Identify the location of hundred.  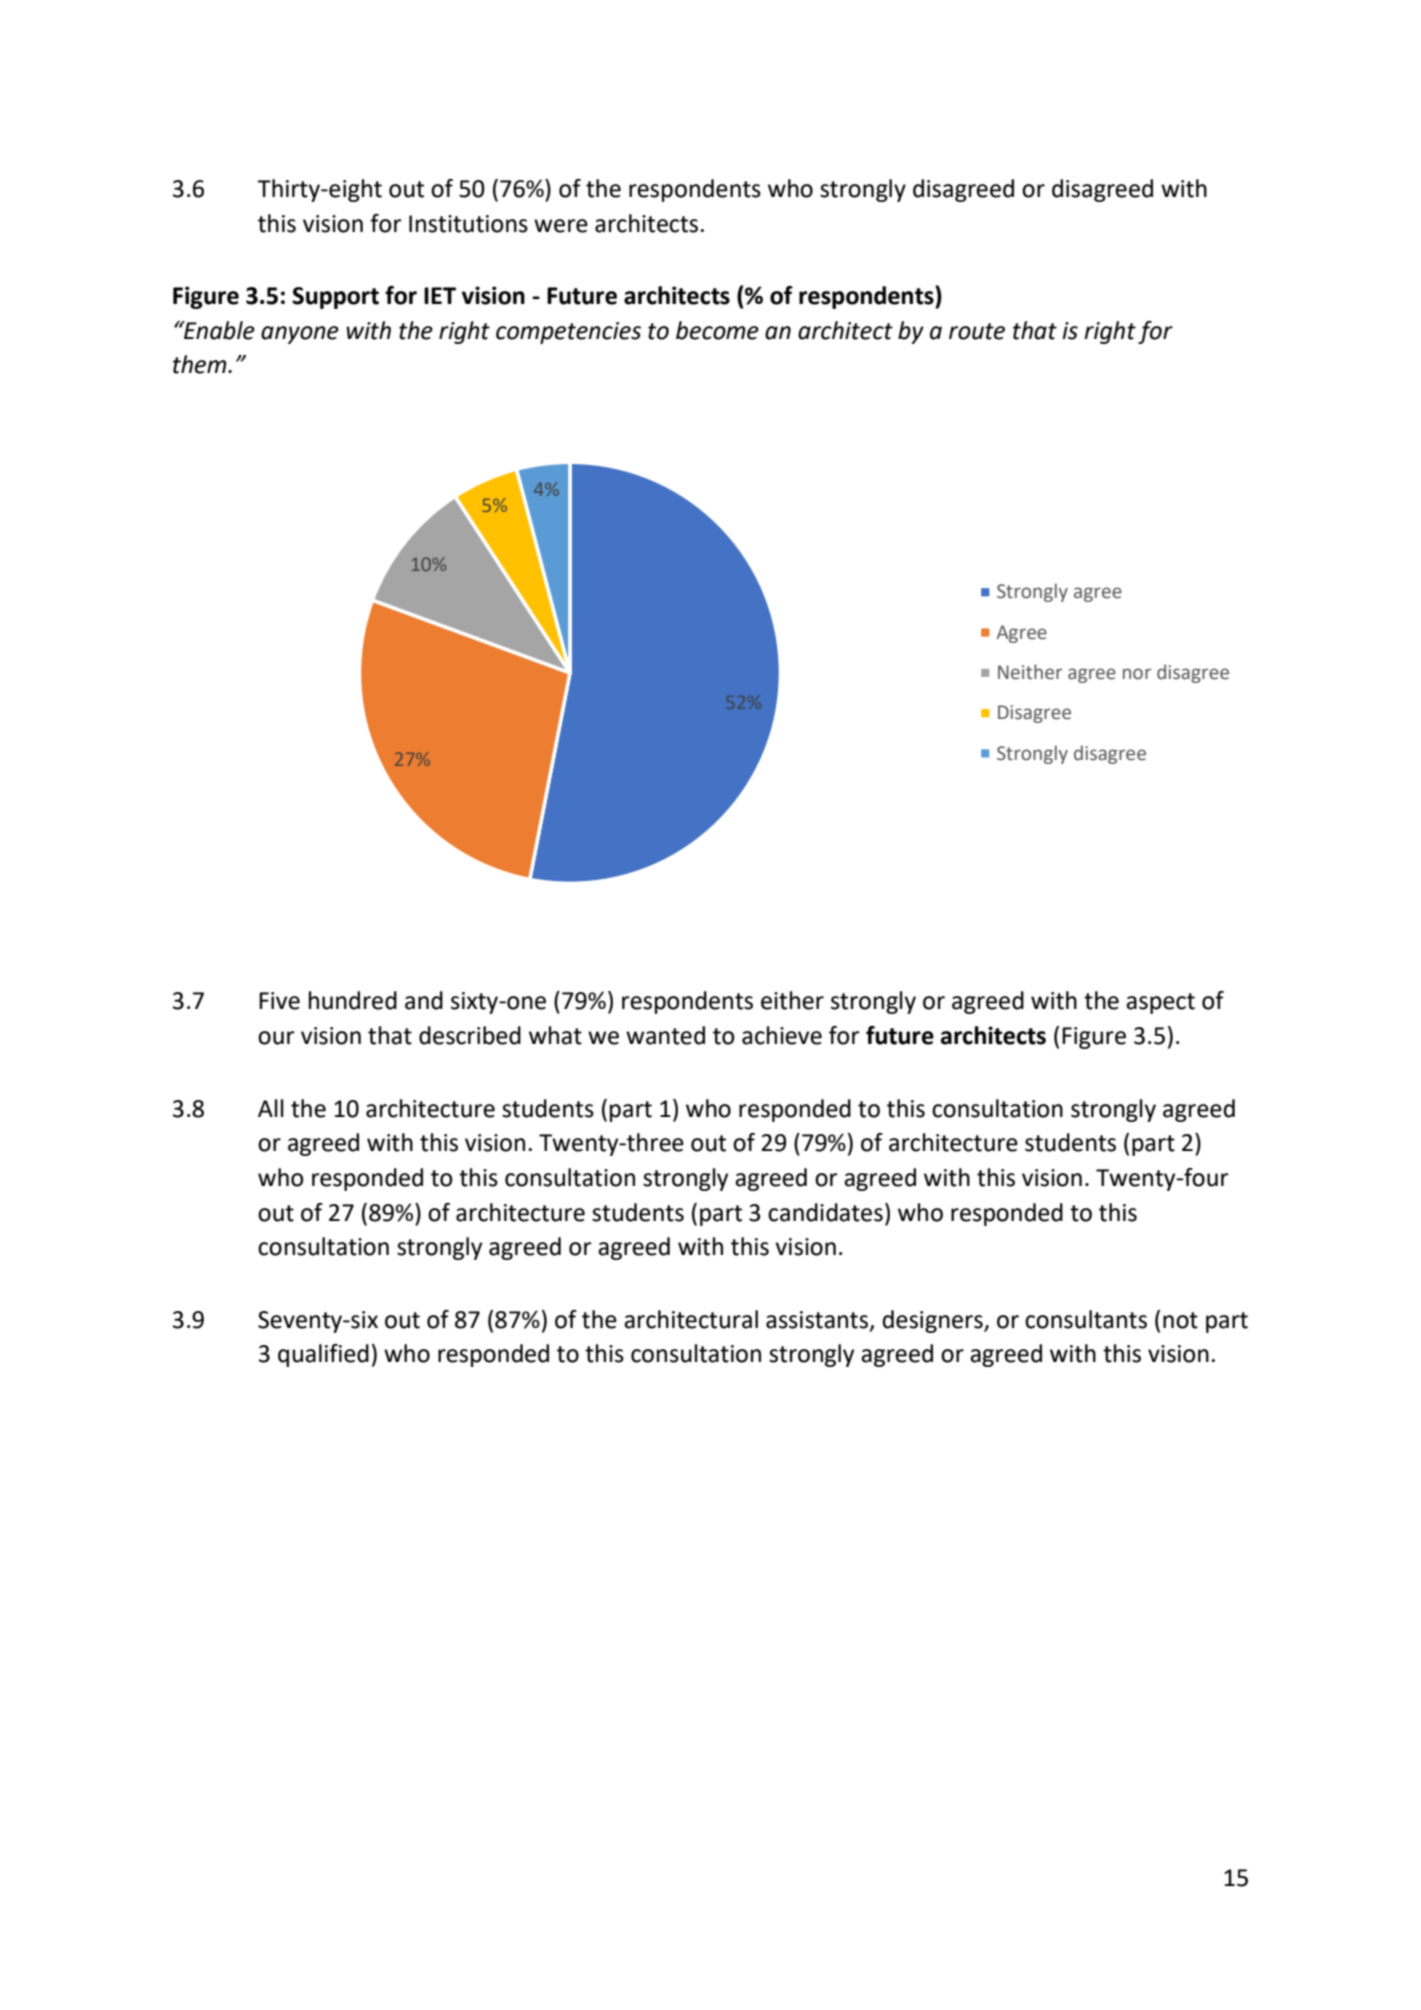
(353, 1000).
